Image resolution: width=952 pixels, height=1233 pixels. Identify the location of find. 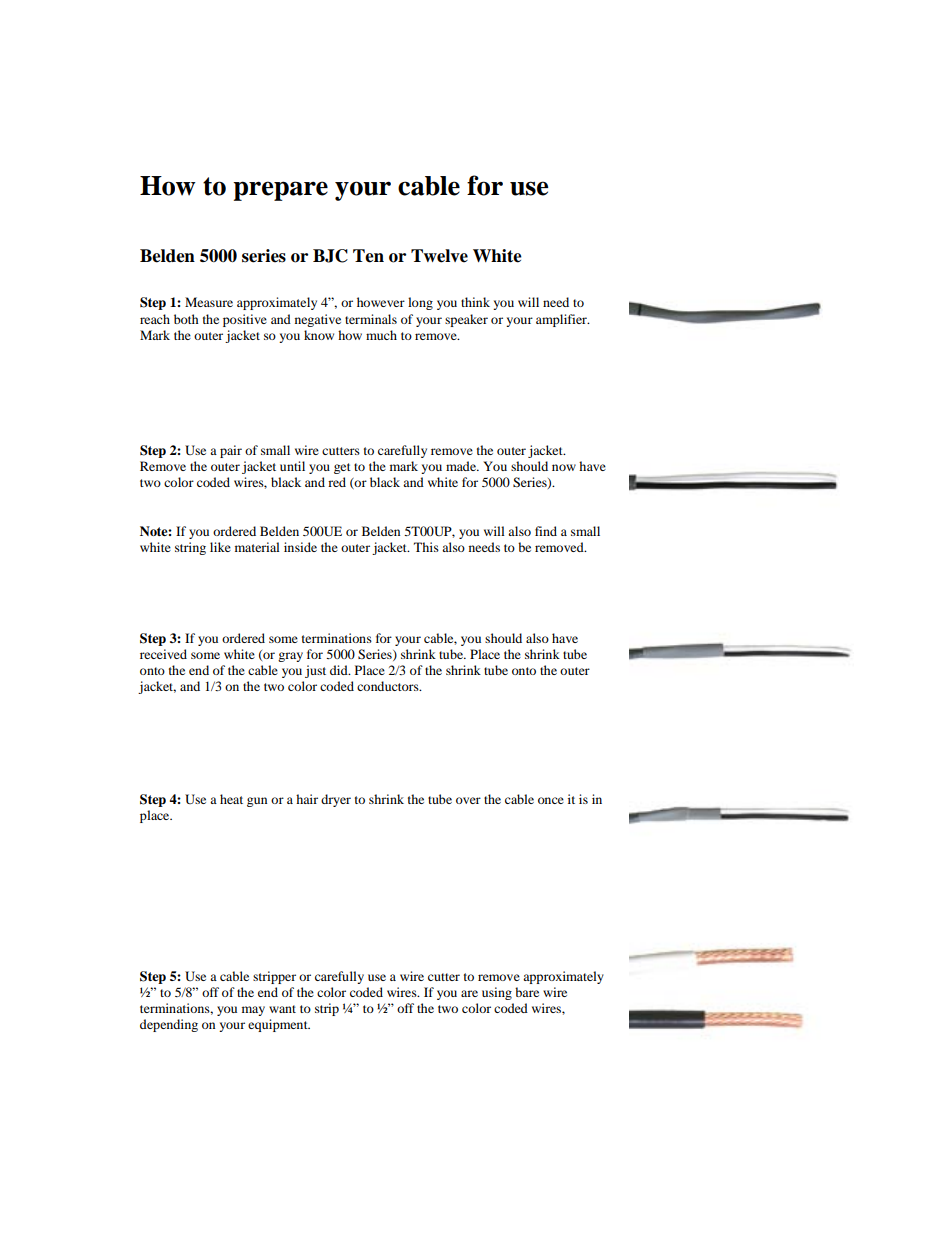
(546, 531).
